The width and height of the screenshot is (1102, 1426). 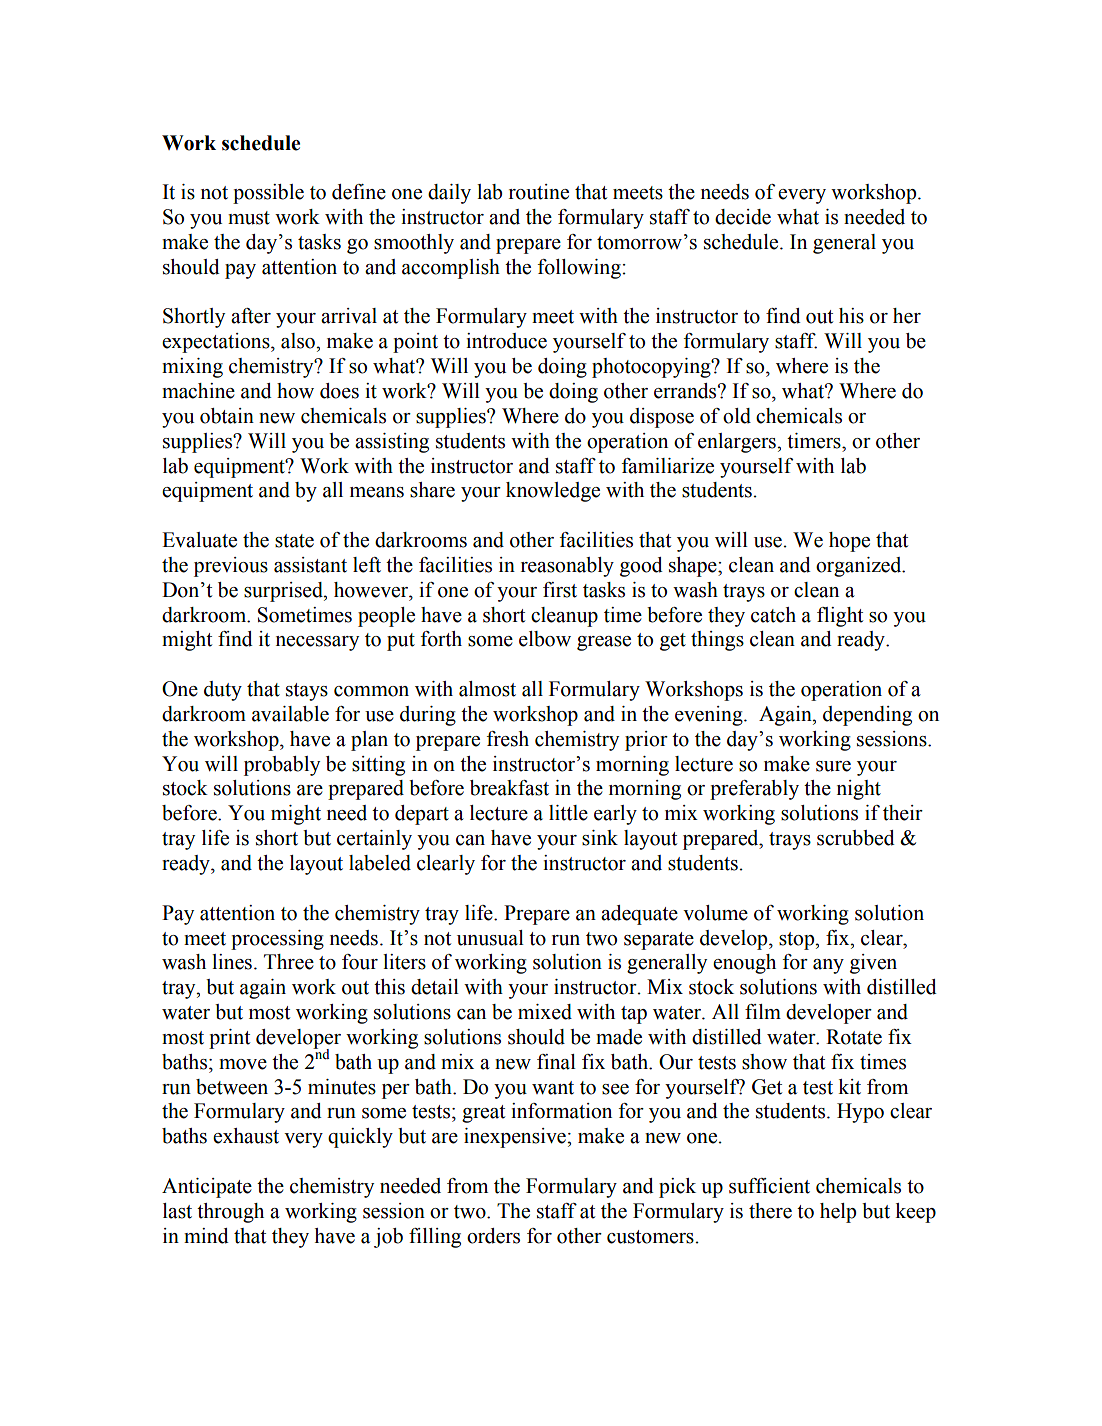 I want to click on routine, so click(x=539, y=192).
